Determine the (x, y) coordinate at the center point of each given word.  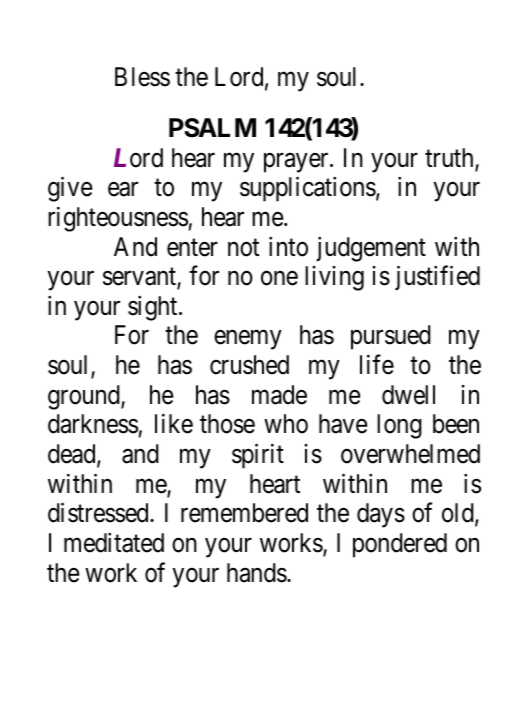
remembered (244, 513)
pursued (391, 337)
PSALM (212, 128)
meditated (114, 543)
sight (154, 308)
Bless (142, 77)
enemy (247, 340)
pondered (400, 545)
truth (450, 159)
